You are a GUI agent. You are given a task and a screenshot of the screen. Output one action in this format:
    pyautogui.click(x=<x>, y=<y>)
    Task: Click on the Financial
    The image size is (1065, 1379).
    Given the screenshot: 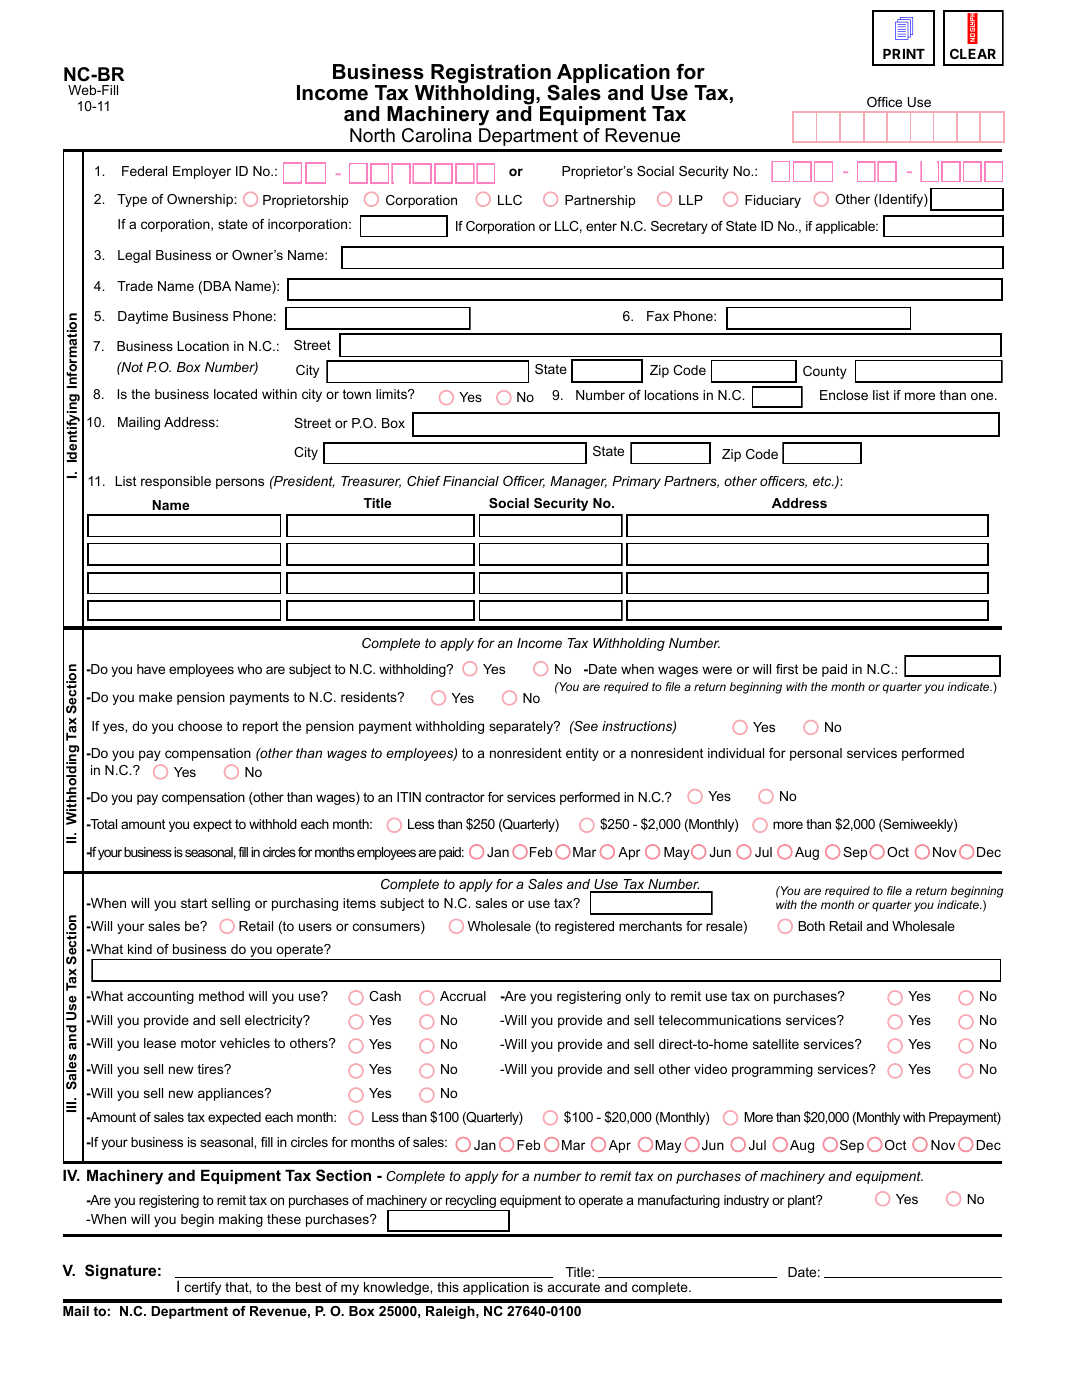 What is the action you would take?
    pyautogui.click(x=471, y=481)
